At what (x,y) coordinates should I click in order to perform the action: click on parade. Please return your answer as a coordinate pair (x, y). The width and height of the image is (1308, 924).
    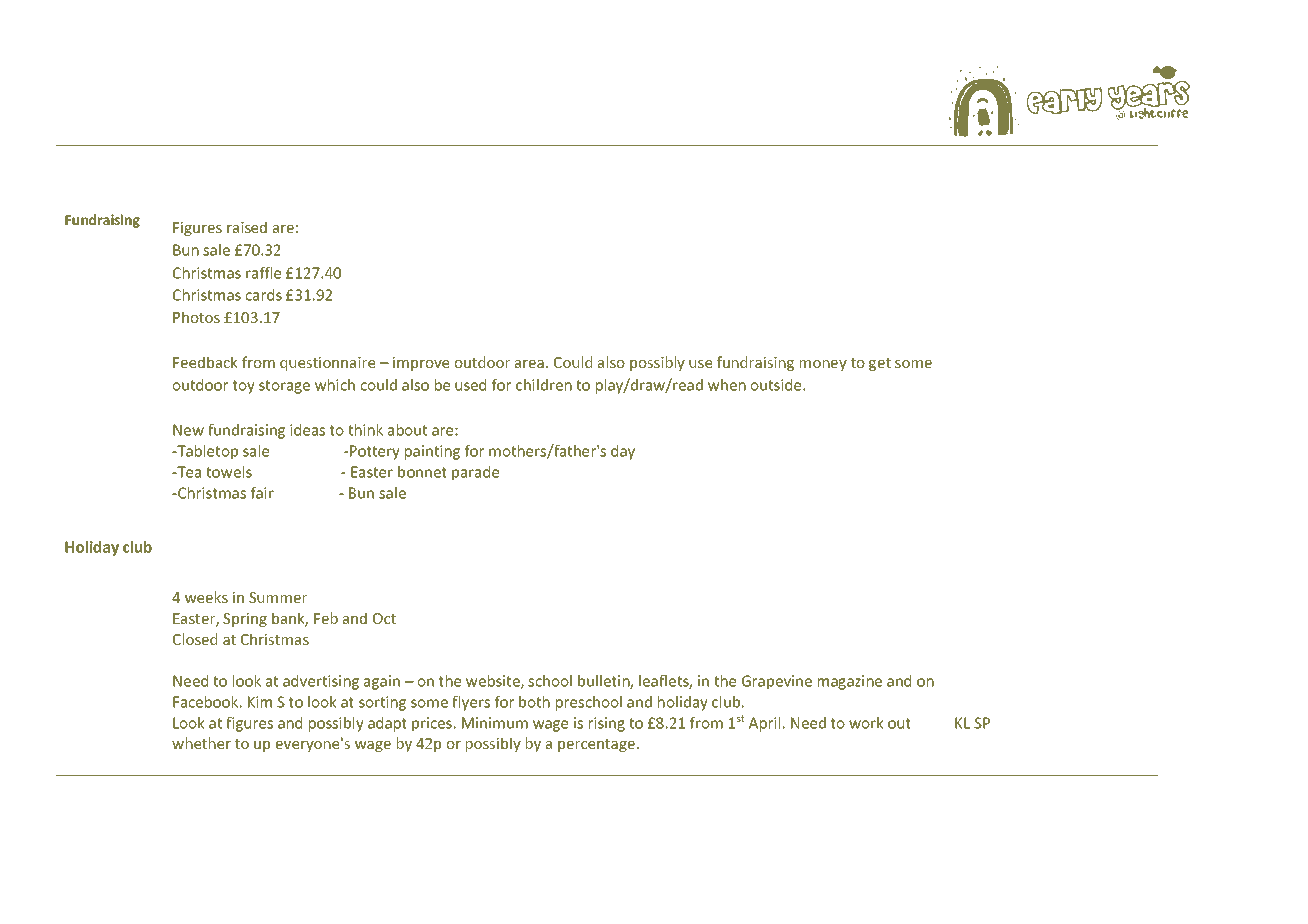
    Looking at the image, I should click on (475, 473).
